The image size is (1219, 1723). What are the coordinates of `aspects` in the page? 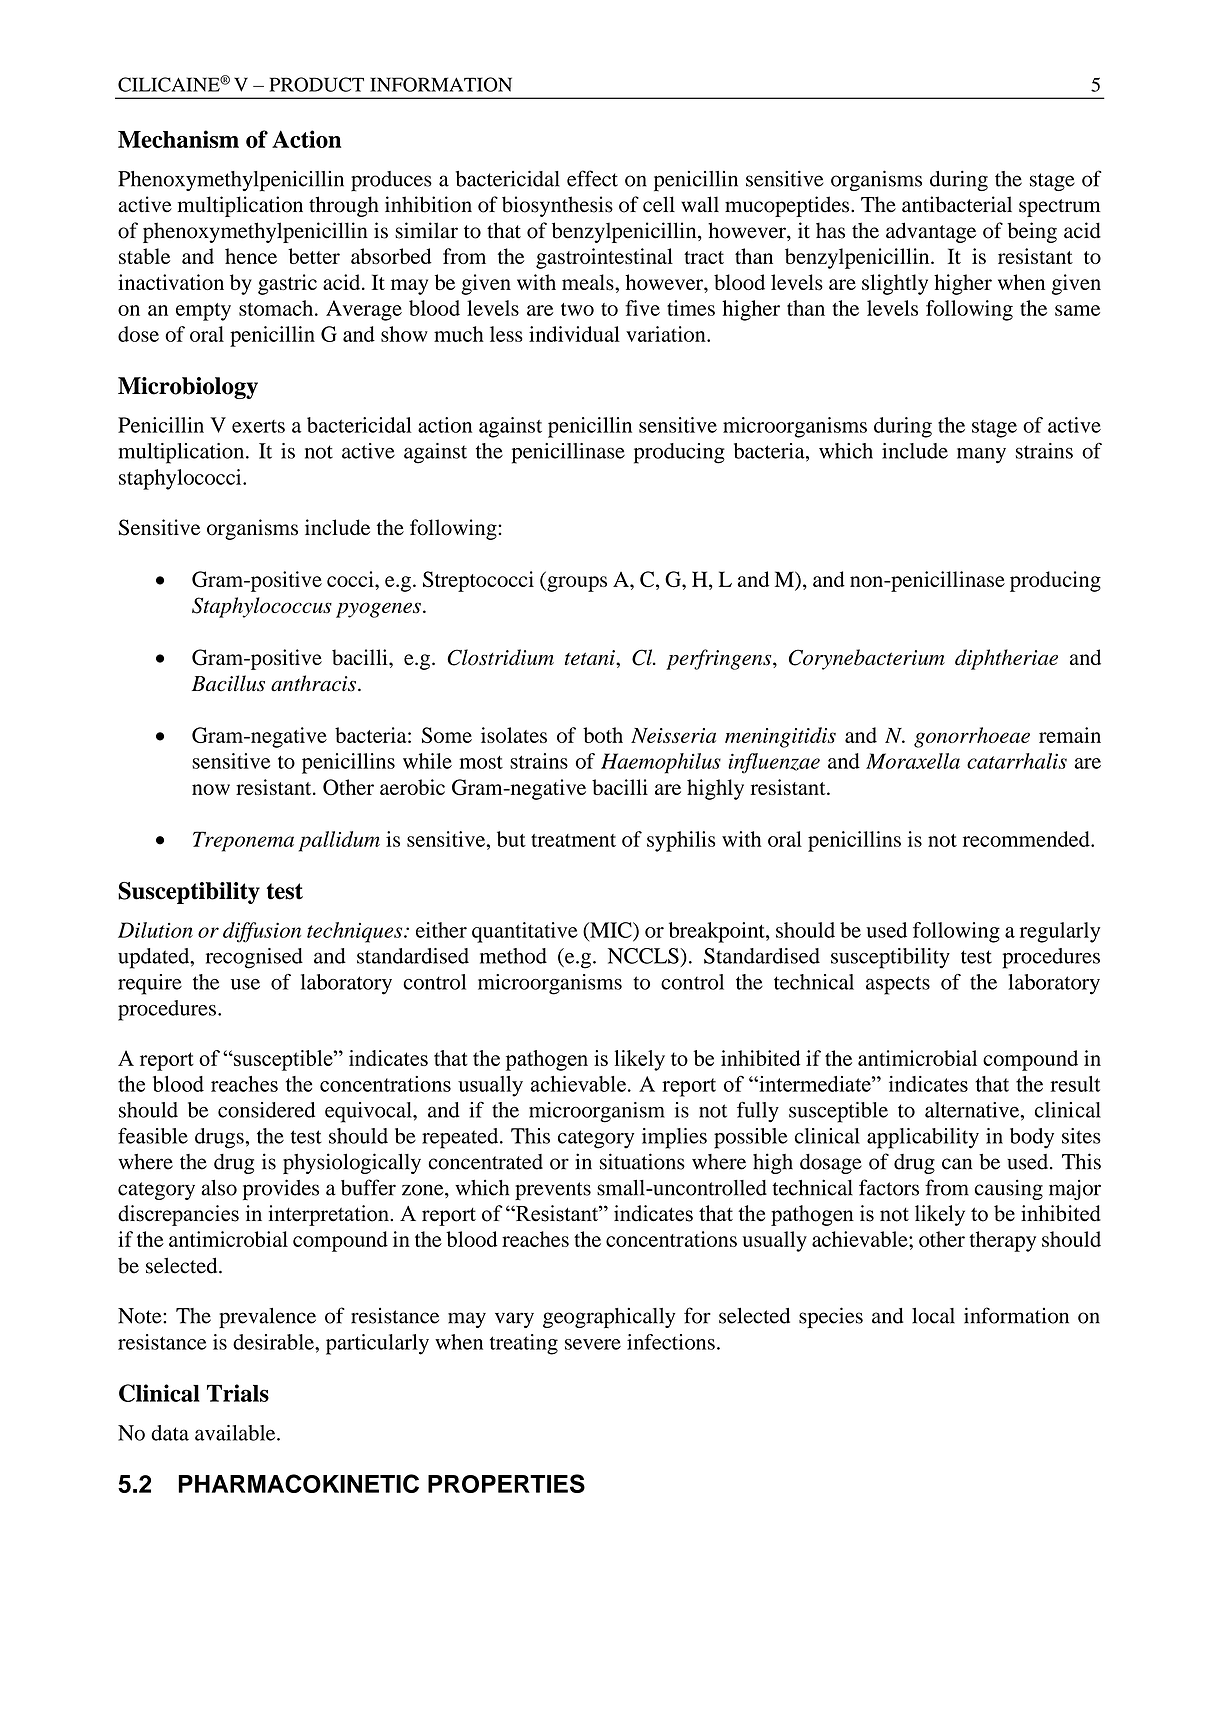 It's located at (898, 985).
